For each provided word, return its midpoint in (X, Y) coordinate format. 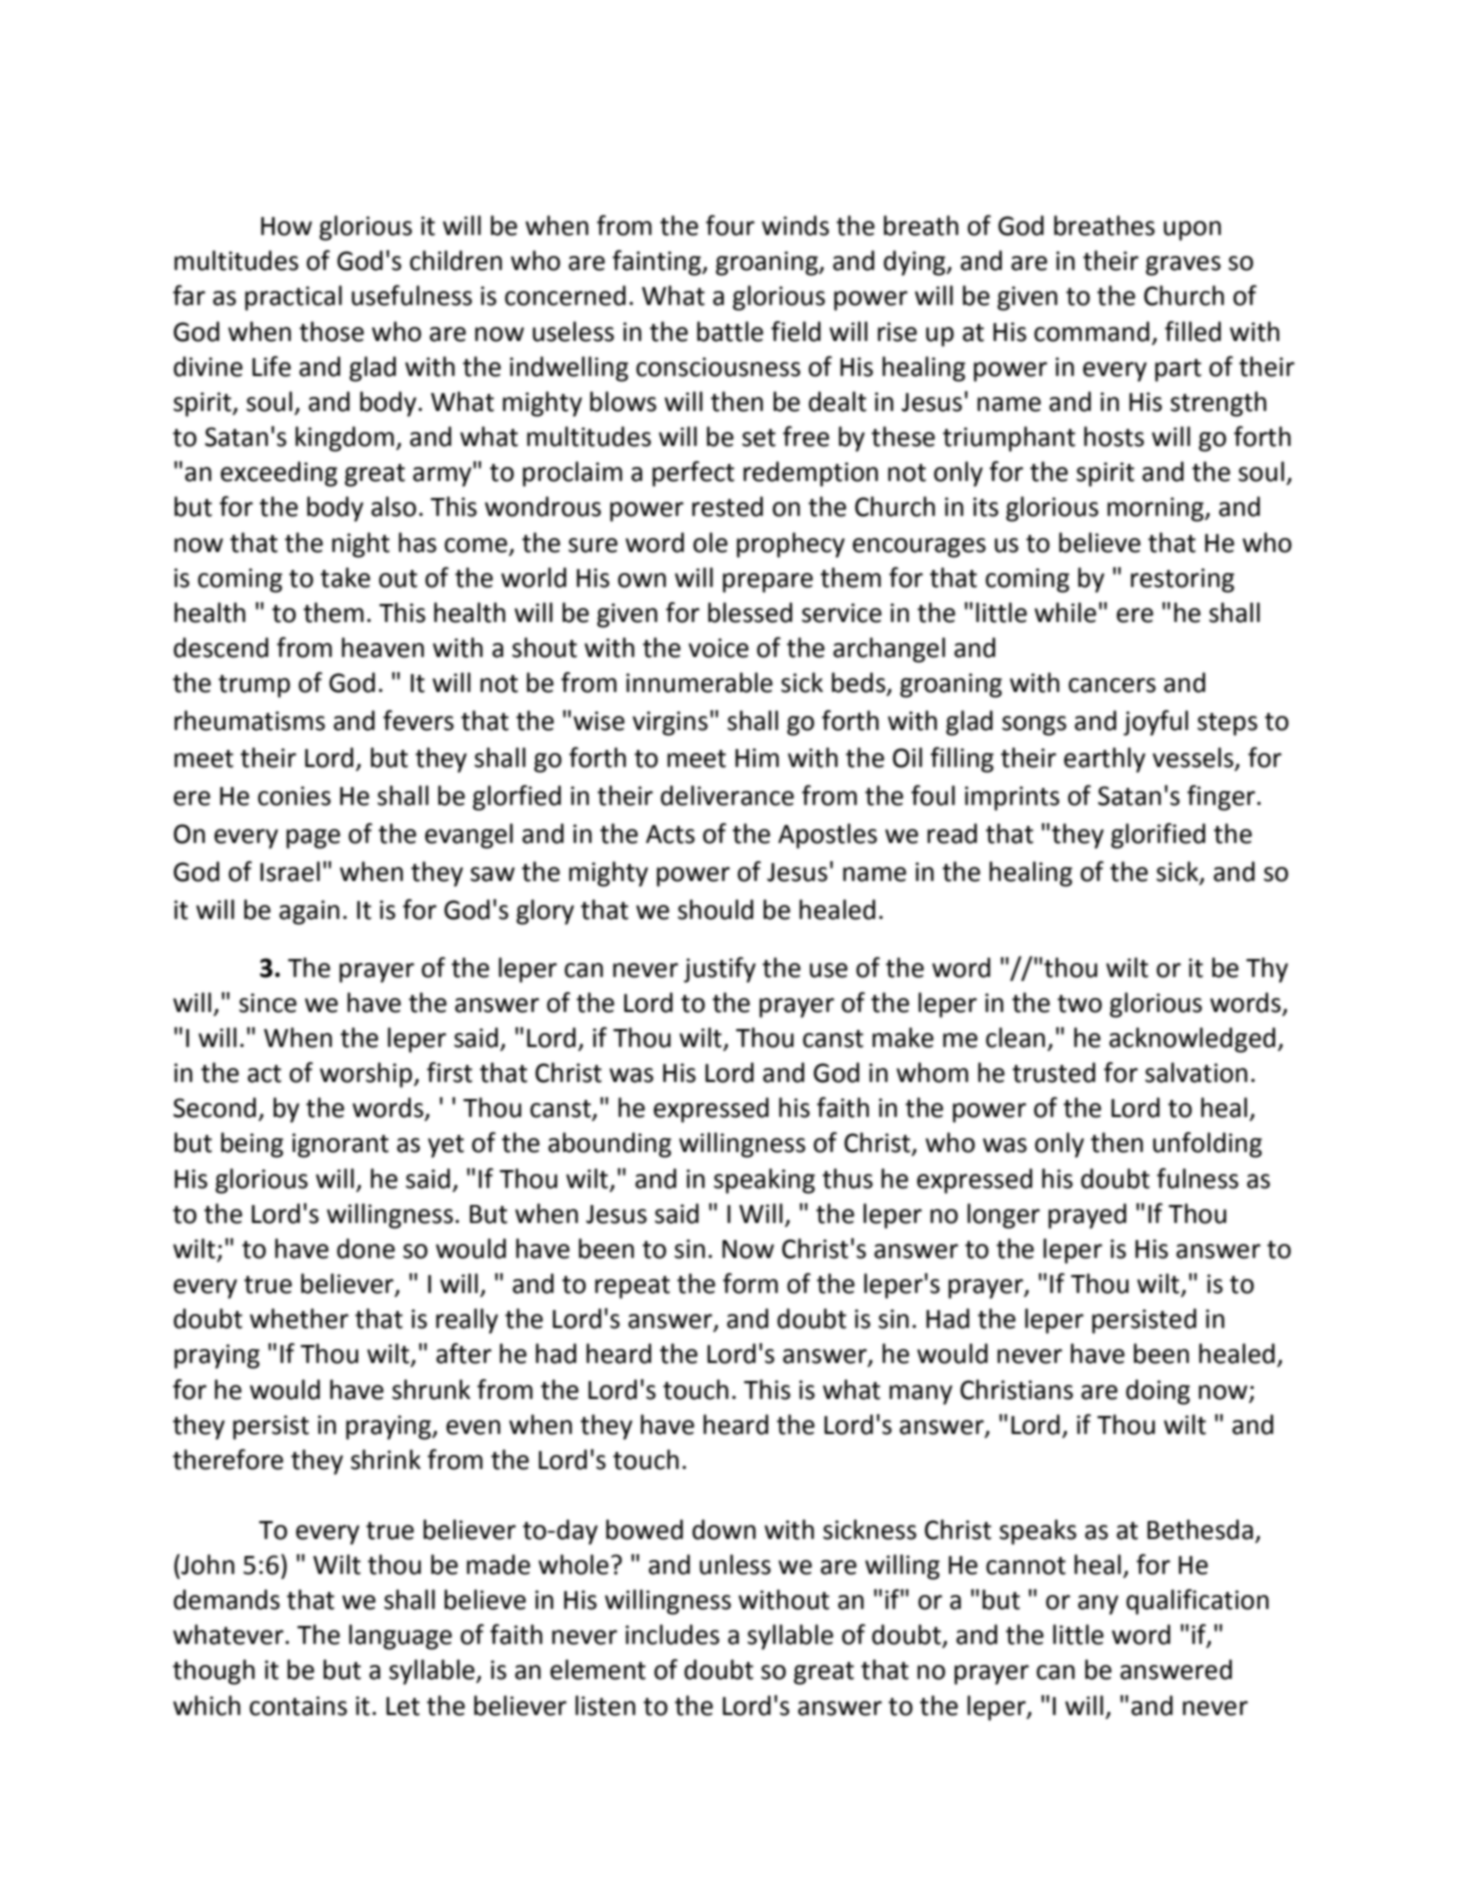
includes (673, 1634)
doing (1158, 1392)
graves (1183, 266)
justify (720, 970)
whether (299, 1318)
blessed (750, 612)
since (268, 1003)
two (1079, 1004)
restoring (1182, 580)
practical (293, 298)
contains (298, 1706)
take (345, 577)
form (750, 1283)
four (730, 225)
